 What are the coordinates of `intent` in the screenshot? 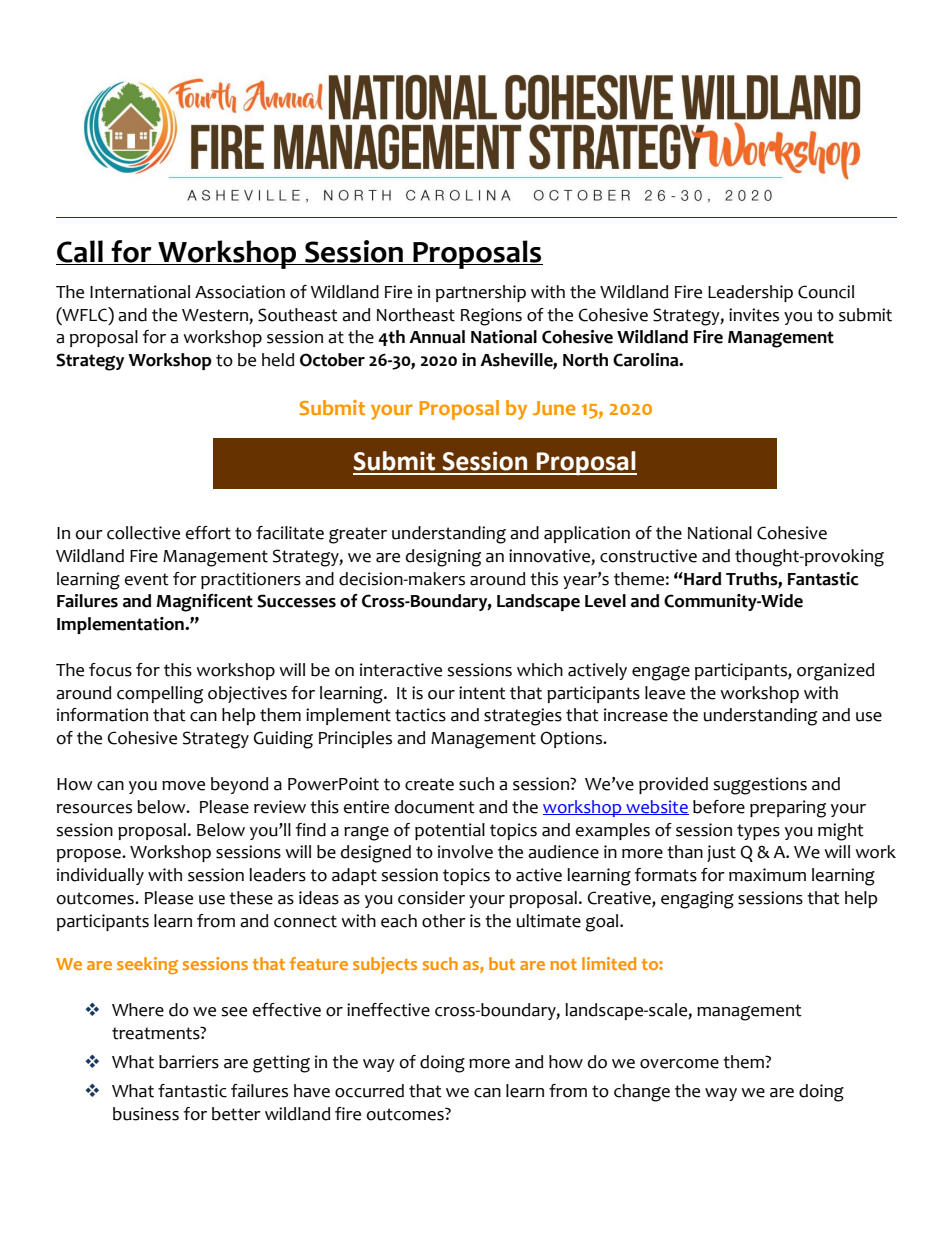 It's located at (482, 693).
